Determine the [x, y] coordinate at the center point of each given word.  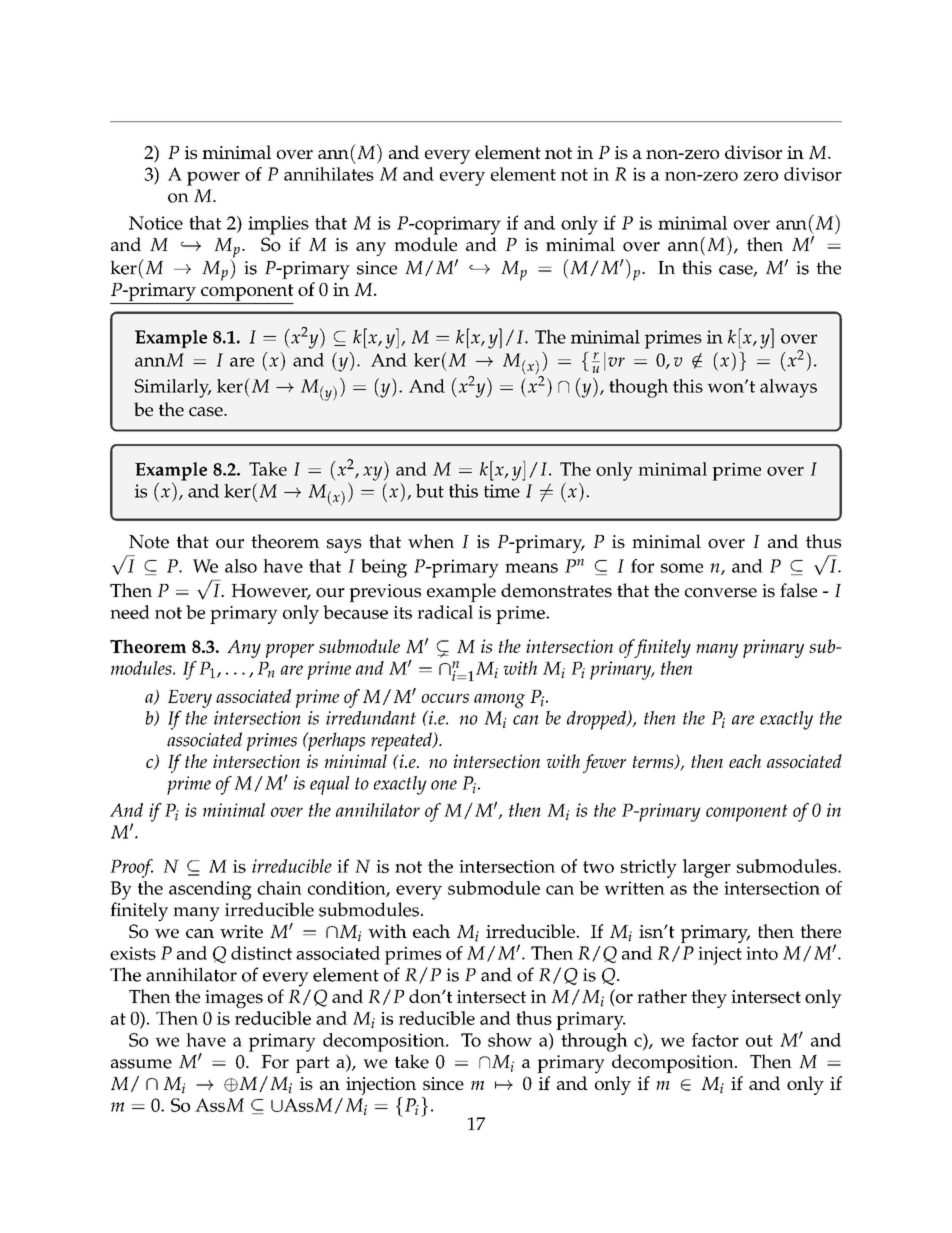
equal [330, 785]
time [502, 491]
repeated [402, 742]
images [234, 999]
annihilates [329, 174]
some [682, 568]
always [788, 388]
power [213, 179]
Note [149, 542]
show [510, 1040]
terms [654, 763]
